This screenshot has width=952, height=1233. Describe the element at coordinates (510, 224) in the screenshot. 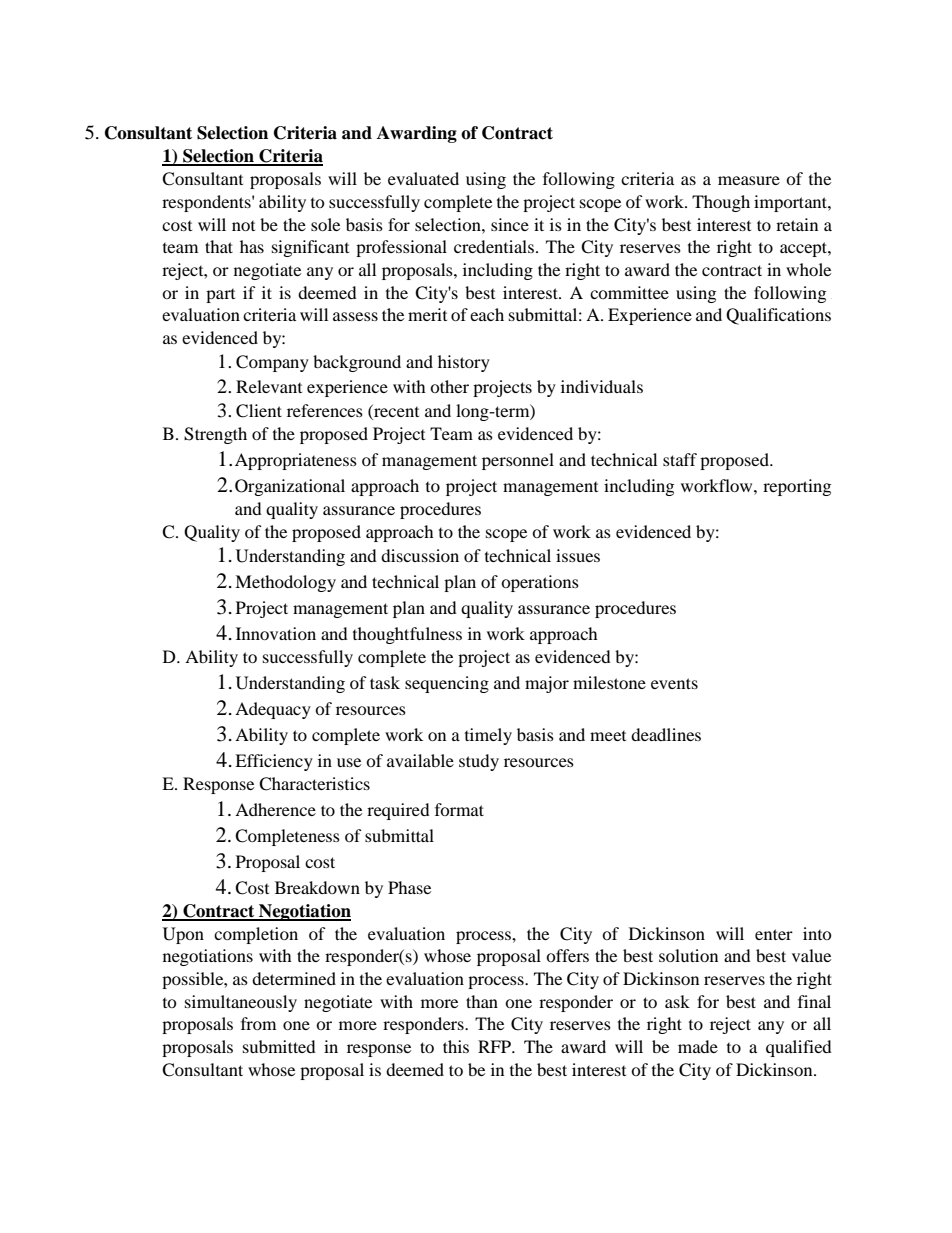

I see `since` at that location.
